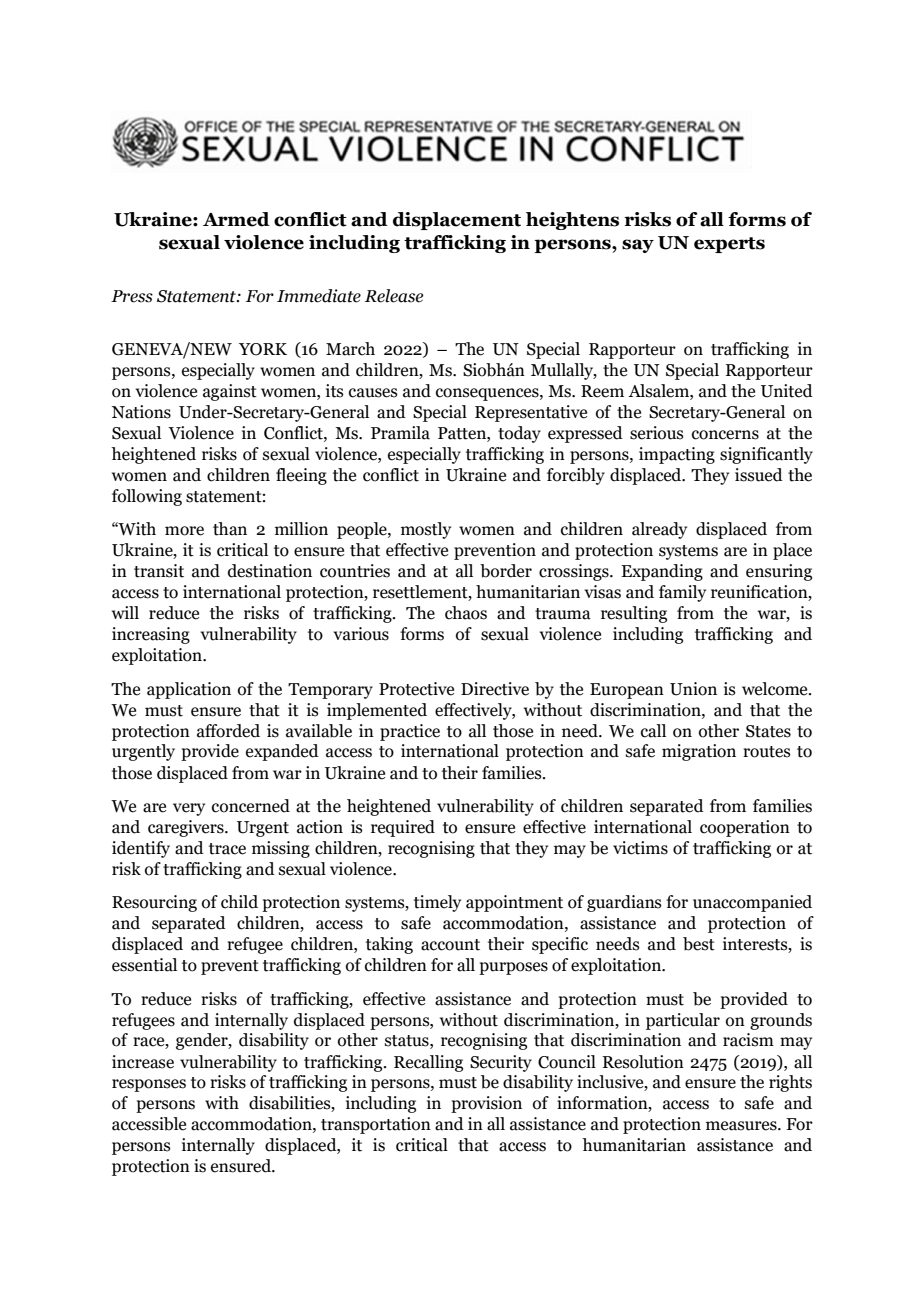  I want to click on Armed, so click(236, 219).
